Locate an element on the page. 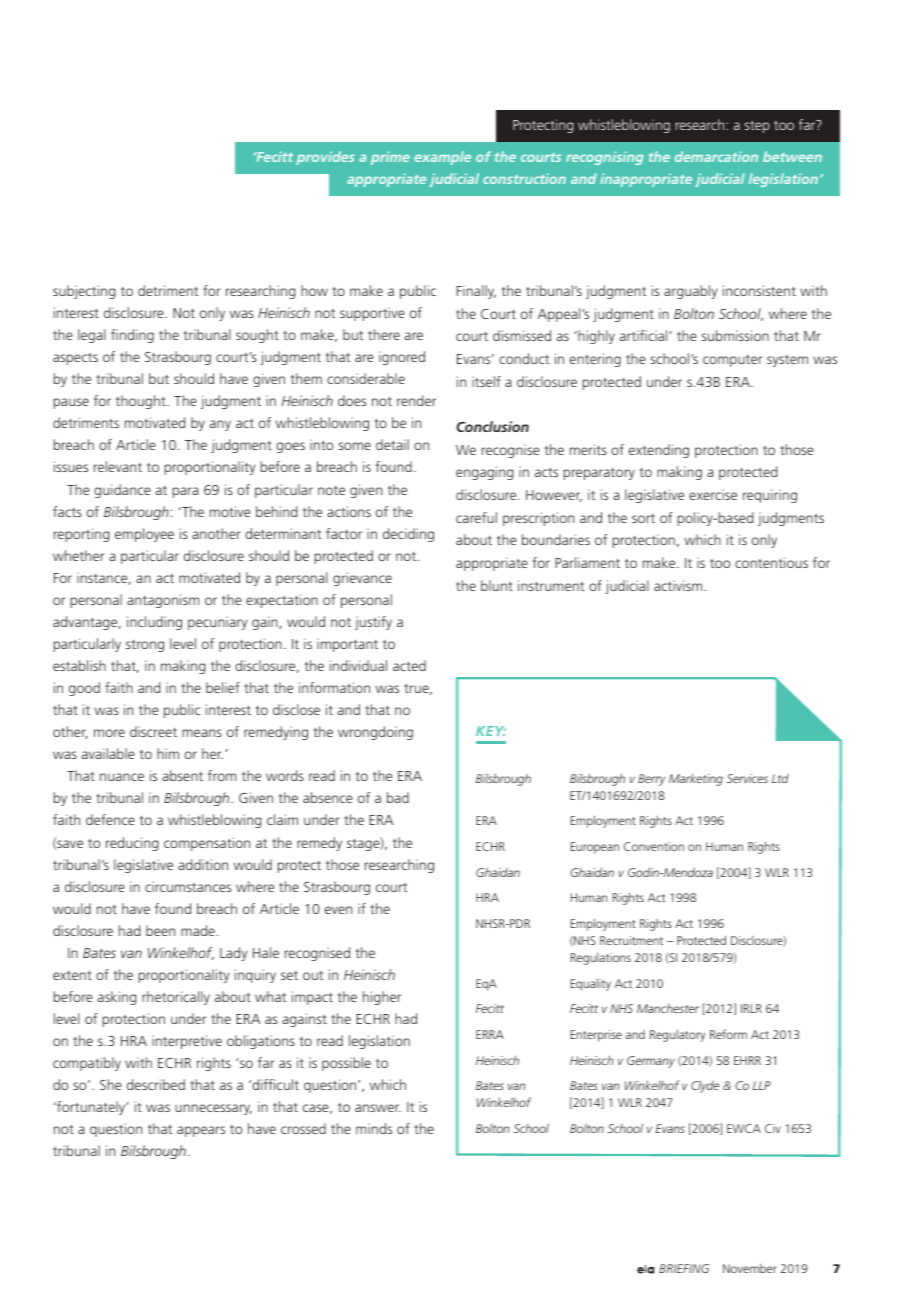 This document has height=1308, width=924. Convention is located at coordinates (654, 846).
